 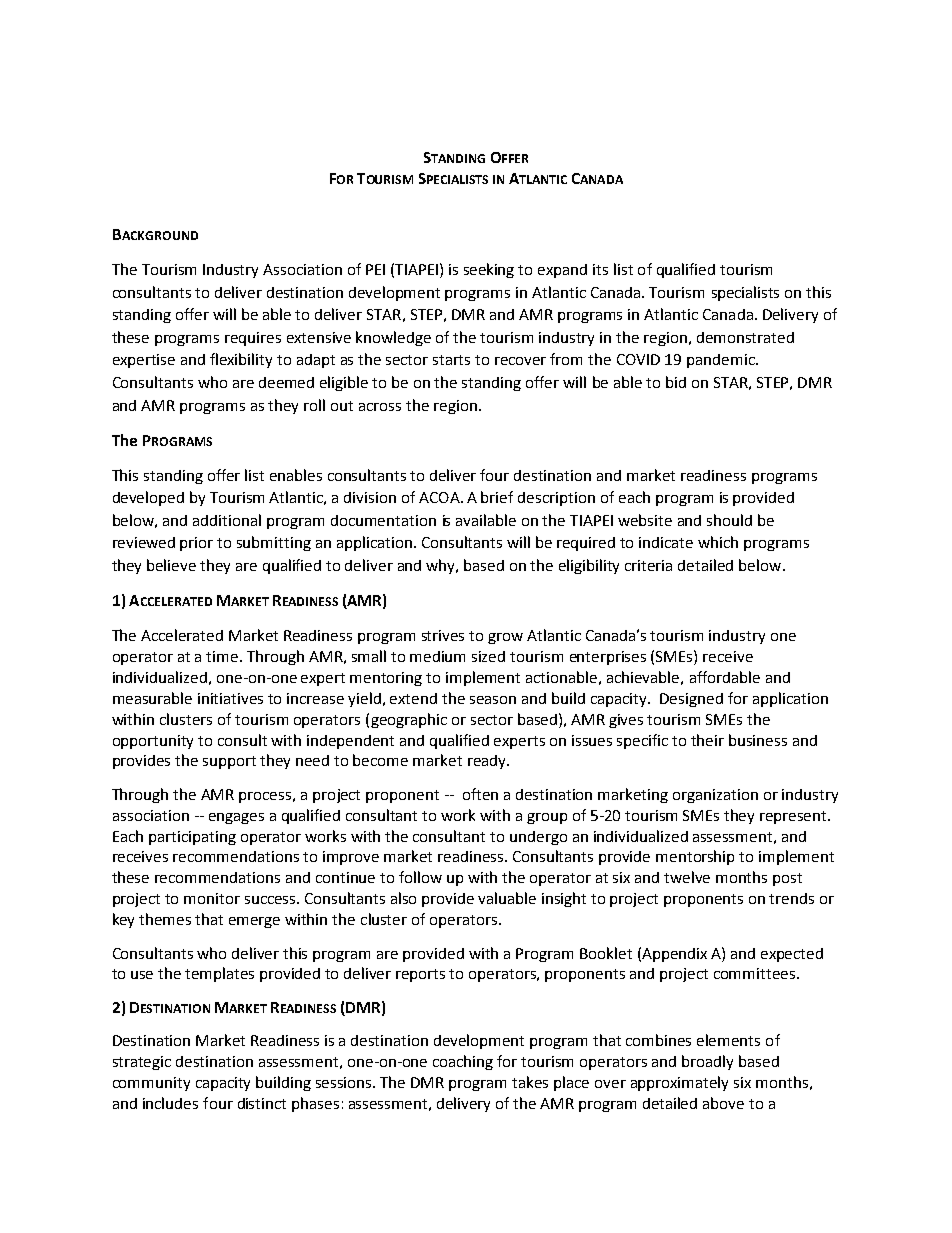 What do you see at coordinates (196, 544) in the page?
I see `prior` at bounding box center [196, 544].
